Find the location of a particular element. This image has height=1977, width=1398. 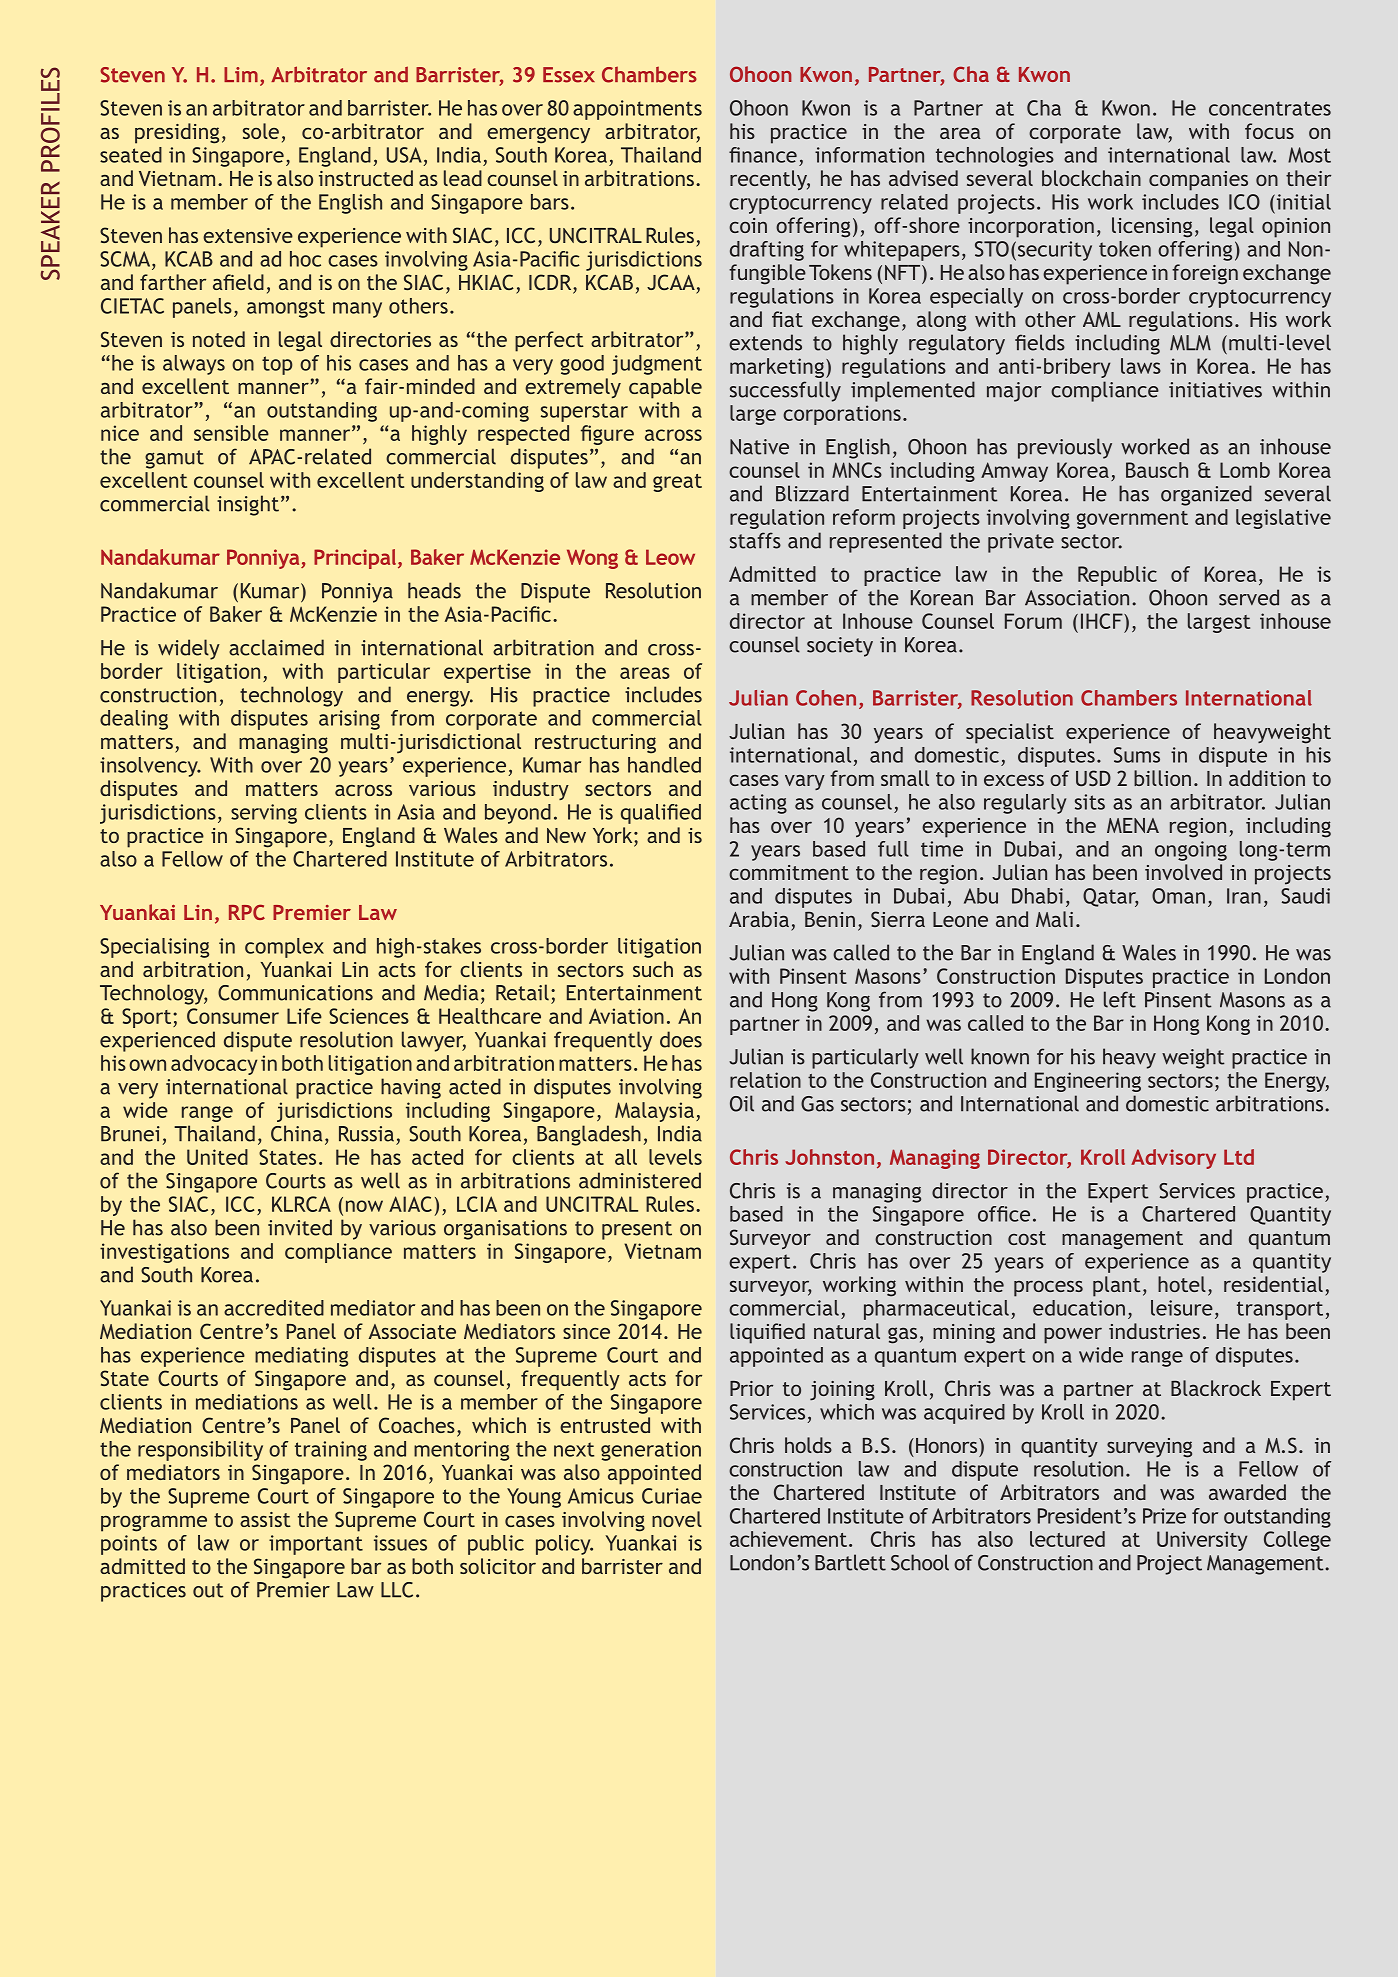

novel is located at coordinates (677, 1519).
